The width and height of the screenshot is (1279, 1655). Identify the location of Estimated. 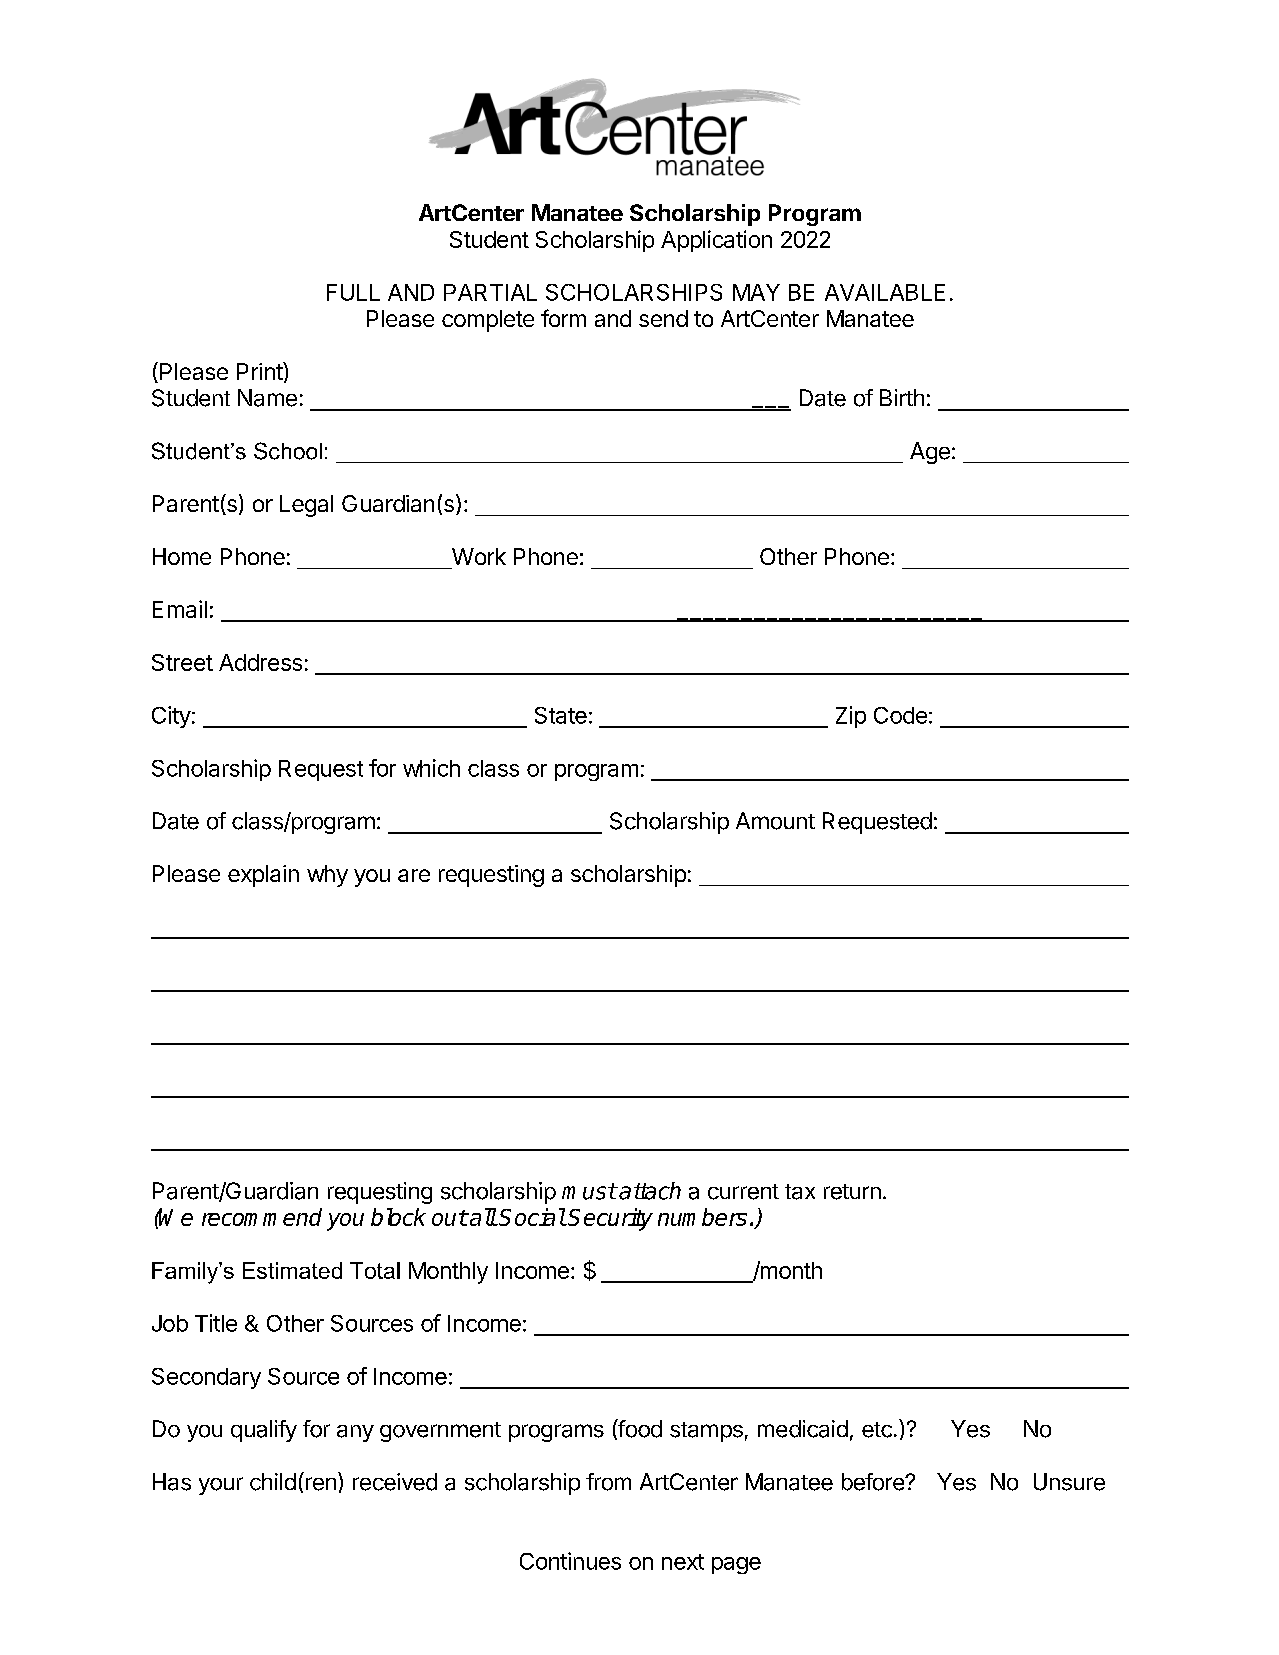
(292, 1270).
